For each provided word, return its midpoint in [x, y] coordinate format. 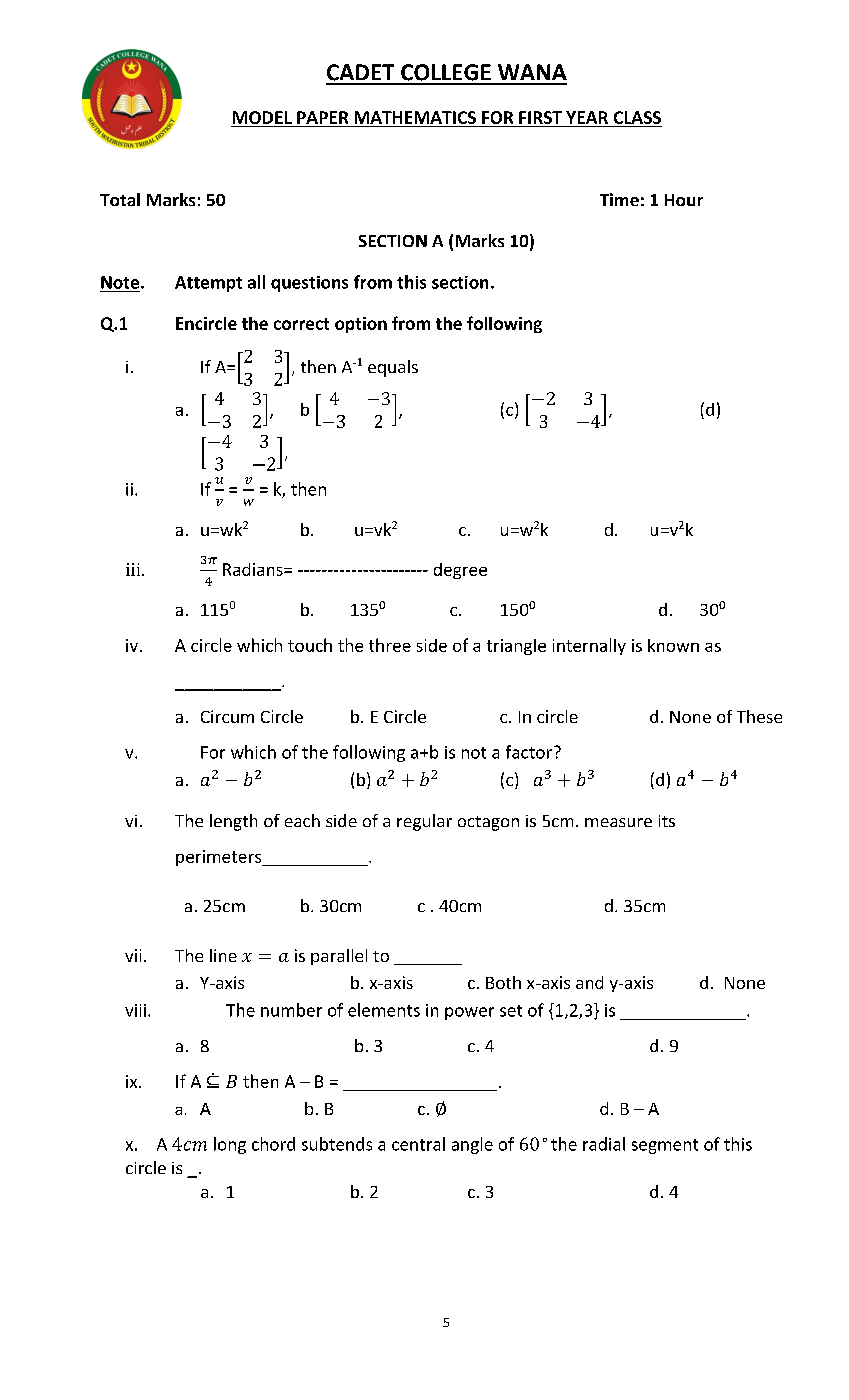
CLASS [637, 117]
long [230, 1145]
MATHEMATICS [415, 117]
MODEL [262, 117]
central [418, 1144]
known [673, 645]
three [390, 645]
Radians [254, 569]
